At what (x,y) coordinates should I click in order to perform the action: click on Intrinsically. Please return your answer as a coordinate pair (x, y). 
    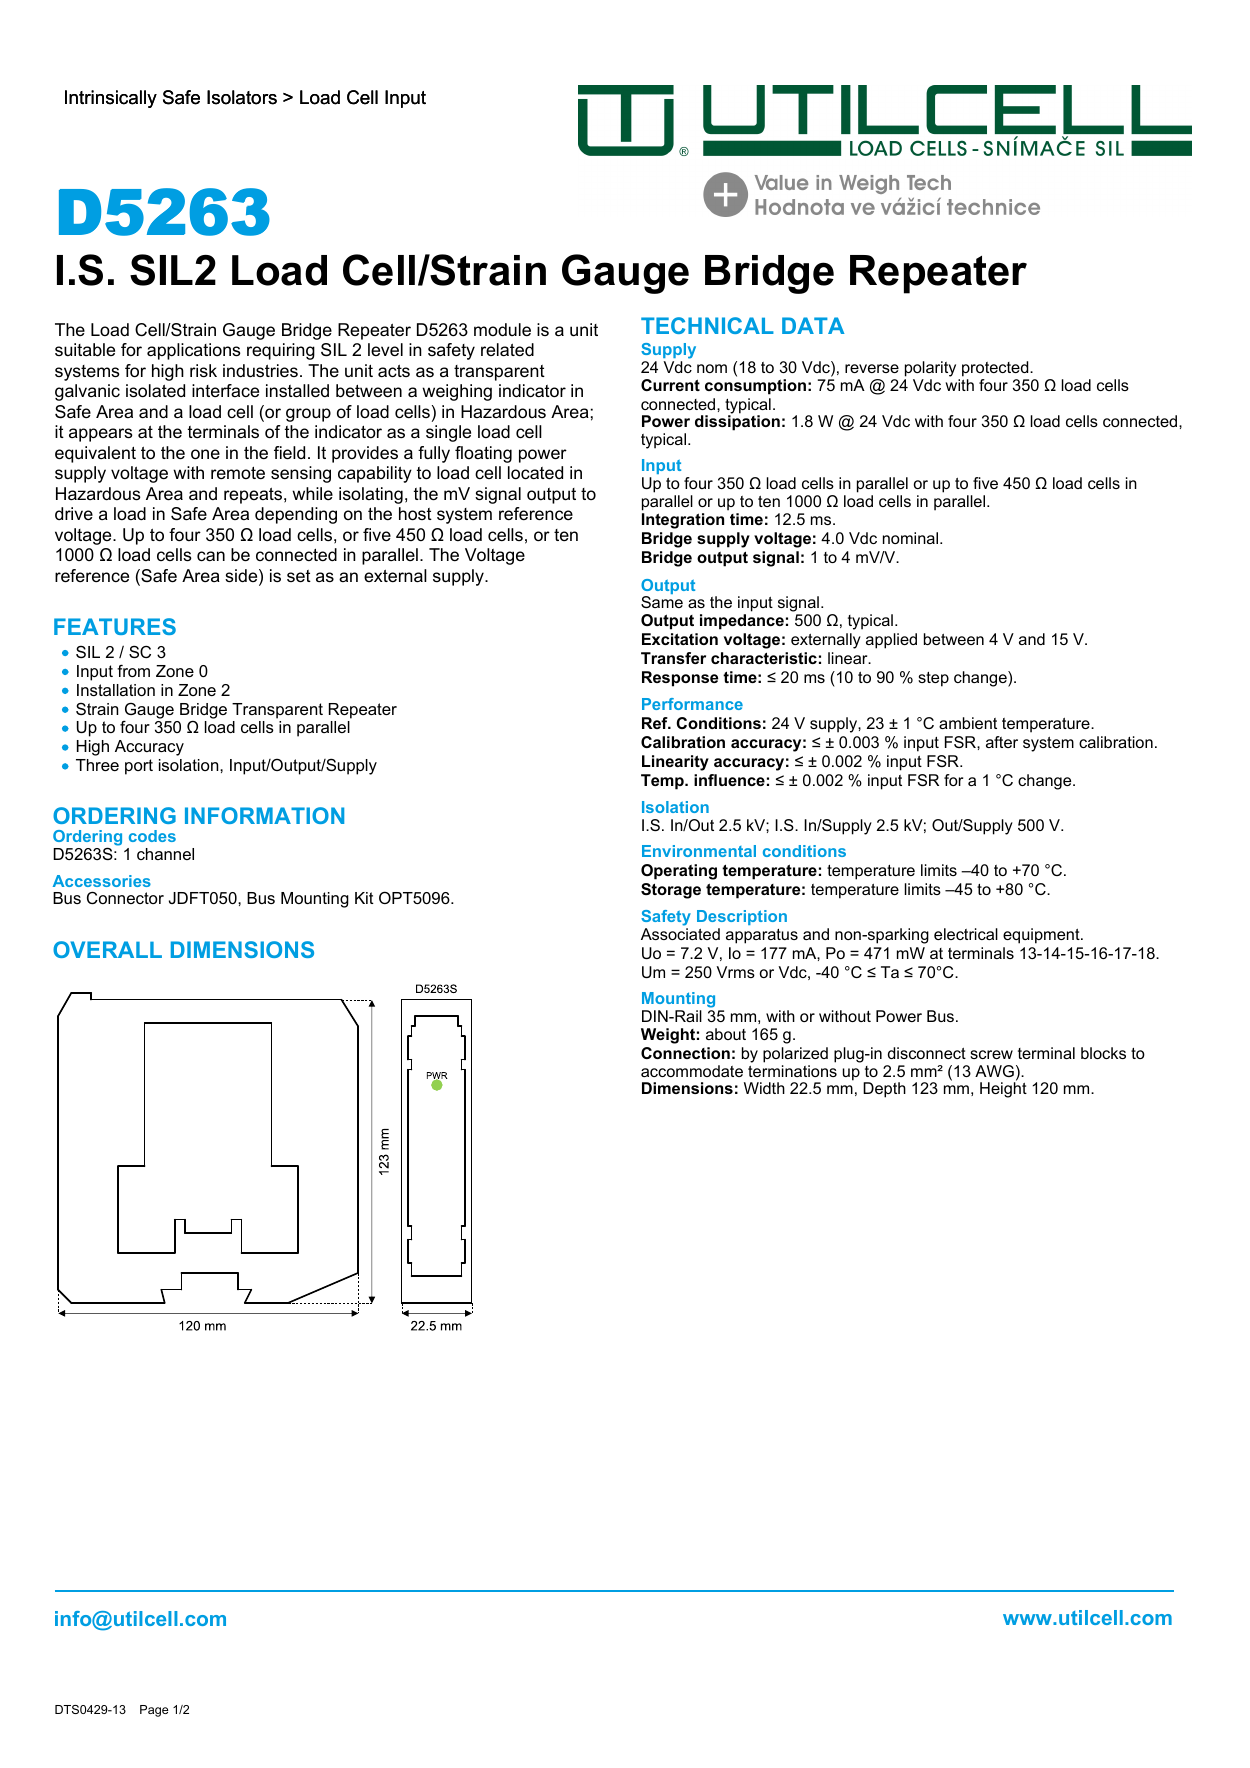
    Looking at the image, I should click on (111, 99).
